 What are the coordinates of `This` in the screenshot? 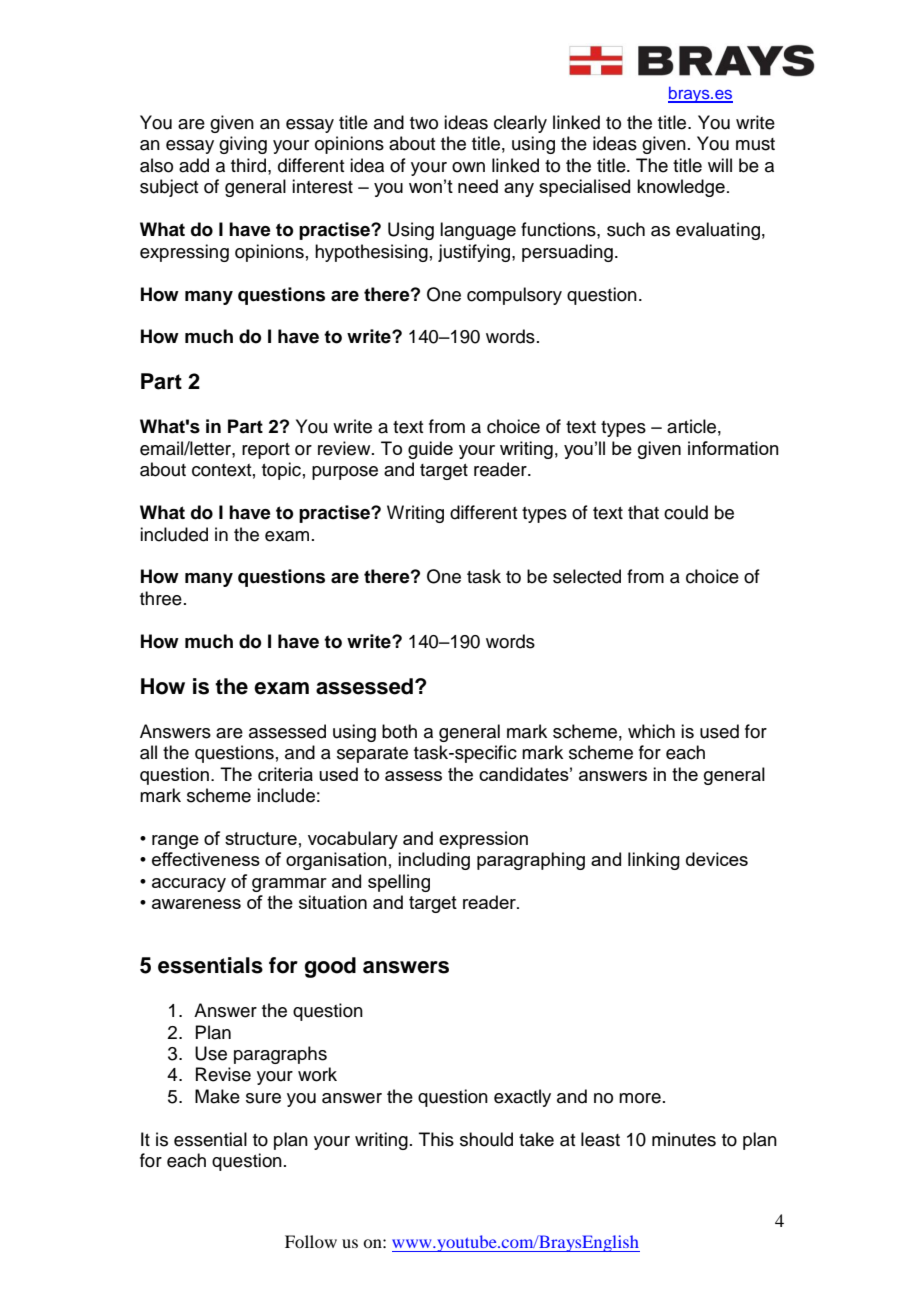 It's located at (436, 1139).
